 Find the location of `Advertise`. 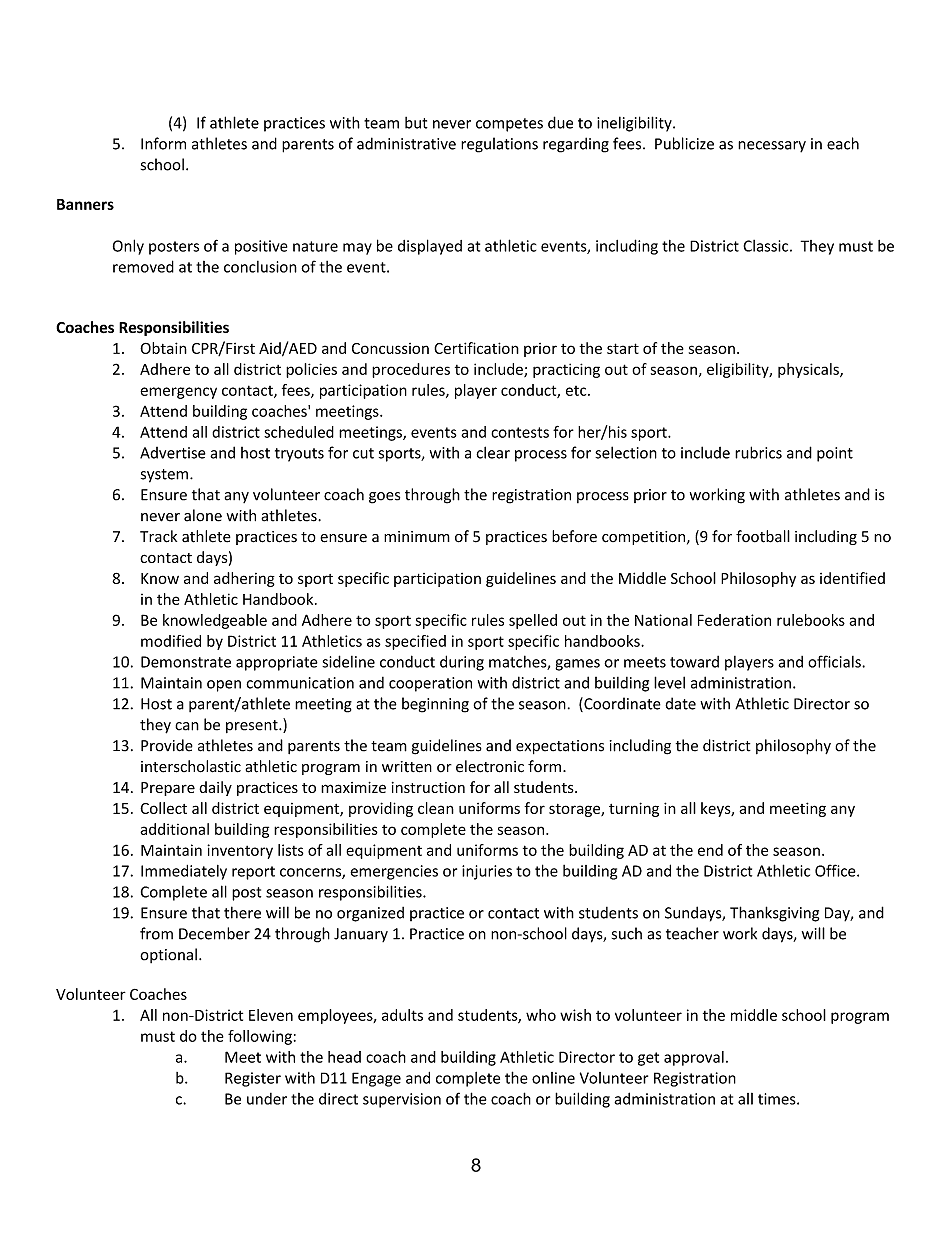

Advertise is located at coordinates (173, 453).
